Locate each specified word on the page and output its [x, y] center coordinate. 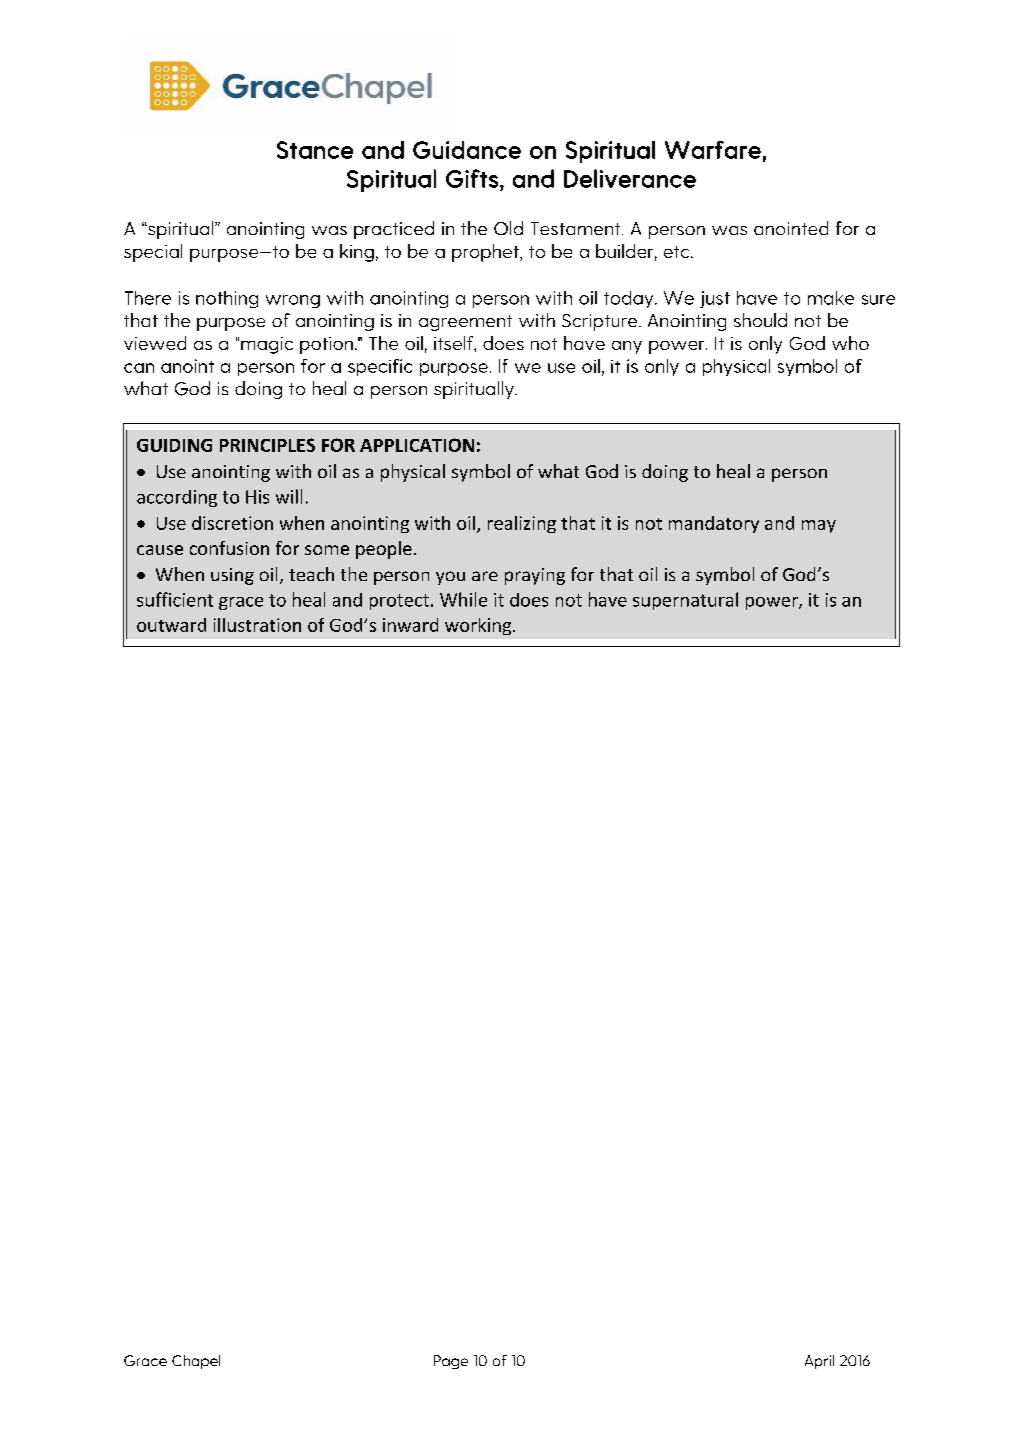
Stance [315, 150]
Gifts [472, 178]
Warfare [713, 150]
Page [451, 1362]
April [819, 1362]
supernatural [685, 601]
